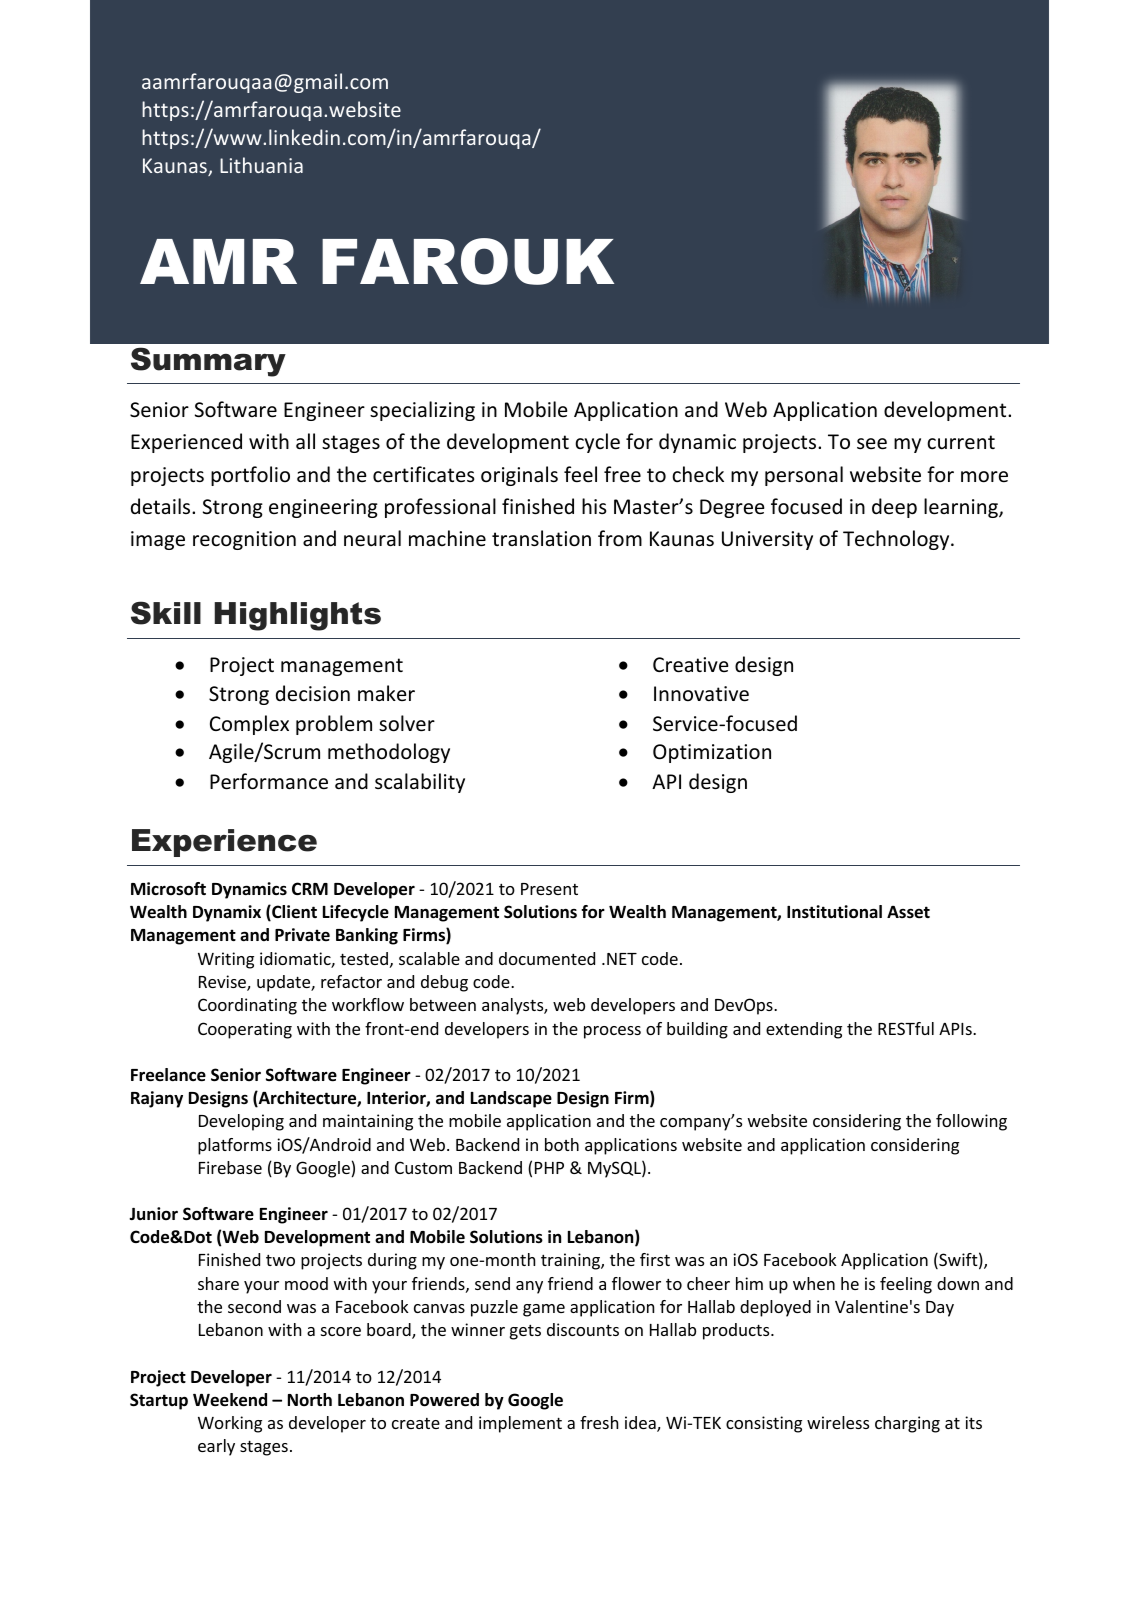 The width and height of the screenshot is (1133, 1603). Describe the element at coordinates (468, 261) in the screenshot. I see `FAROUK` at that location.
